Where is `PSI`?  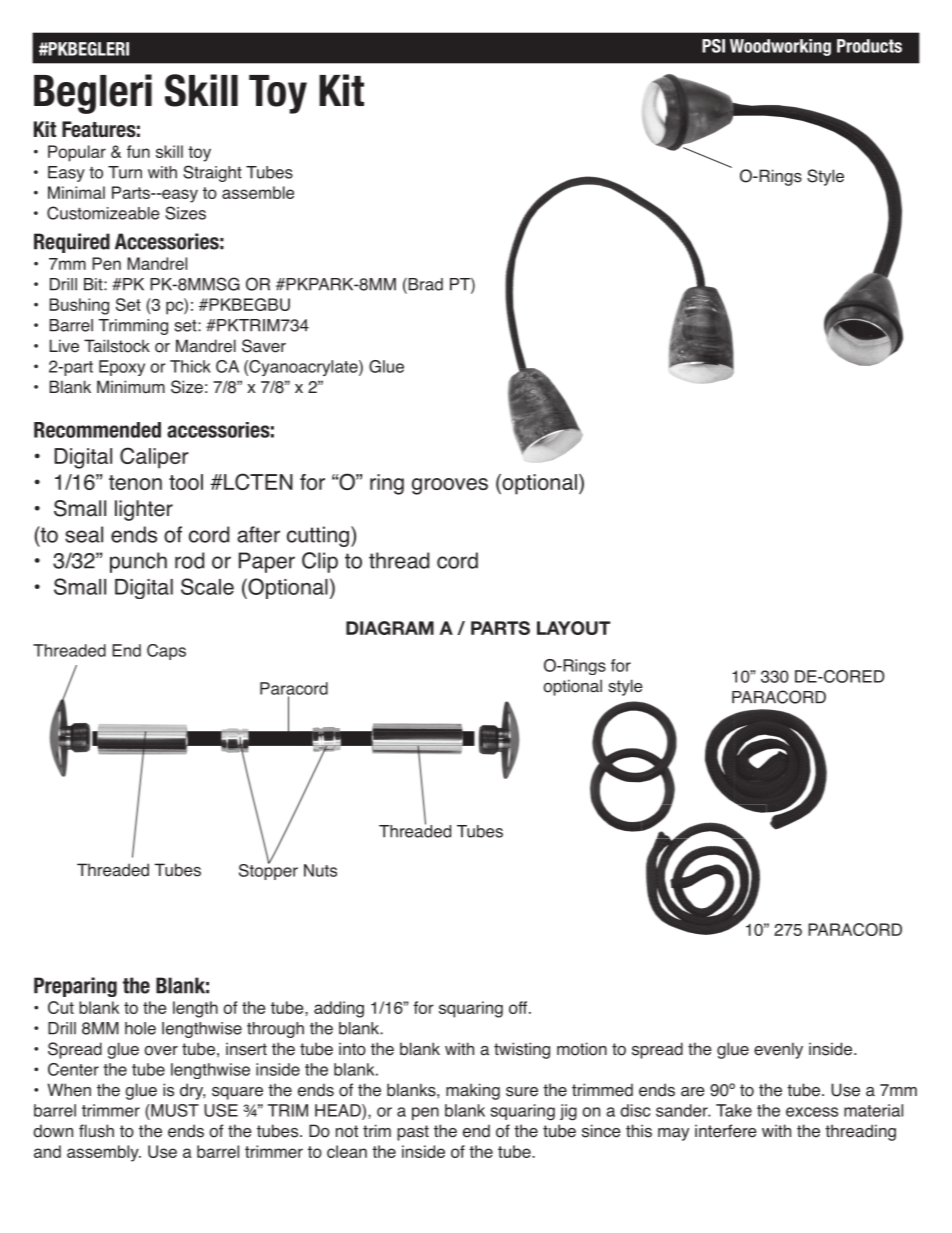 PSI is located at coordinates (713, 46).
